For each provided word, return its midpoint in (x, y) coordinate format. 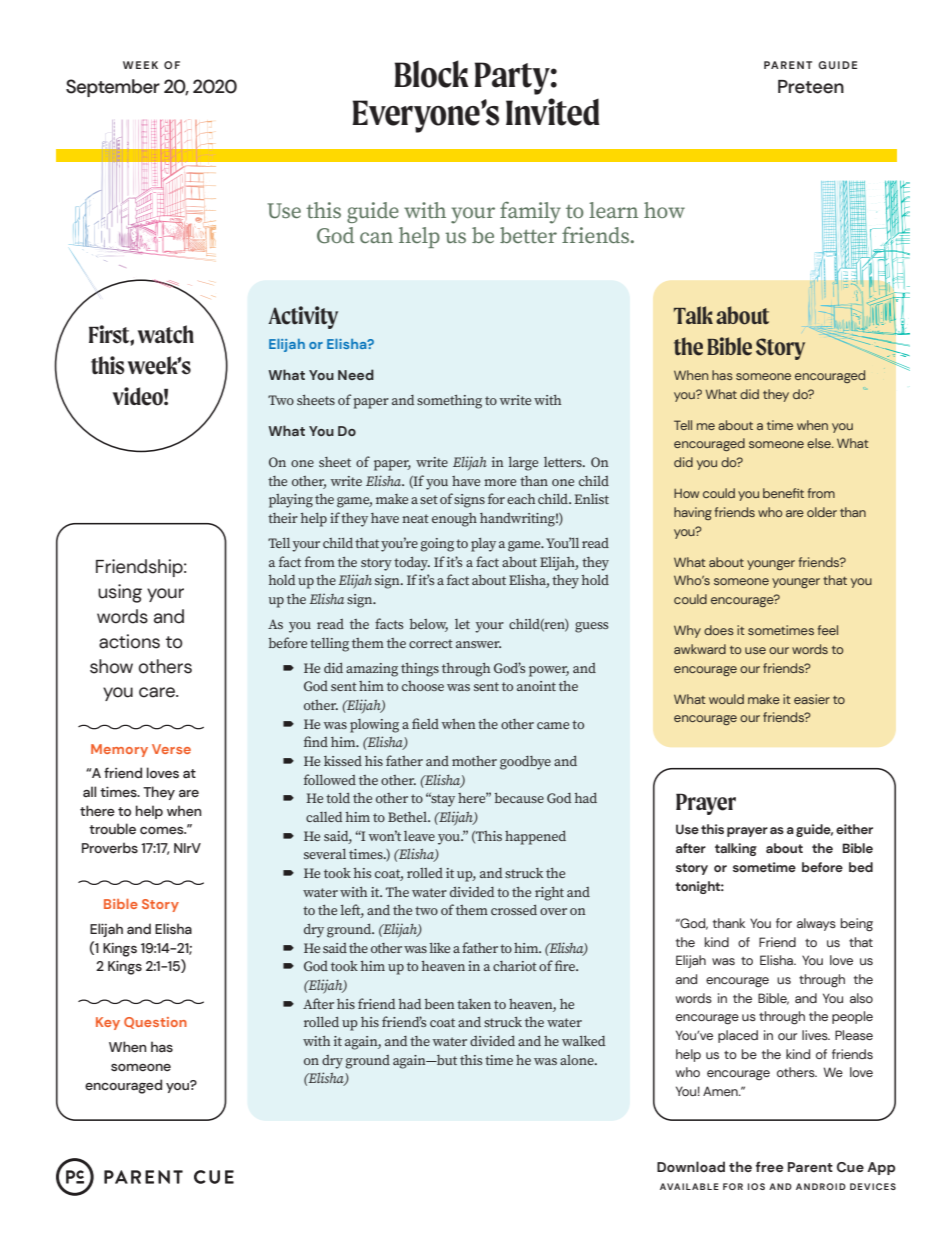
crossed (514, 910)
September (113, 88)
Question (155, 1023)
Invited (553, 112)
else (820, 443)
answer (478, 644)
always (816, 924)
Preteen (811, 87)
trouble (112, 829)
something (449, 402)
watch (166, 334)
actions (129, 641)
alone (578, 1060)
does (719, 630)
